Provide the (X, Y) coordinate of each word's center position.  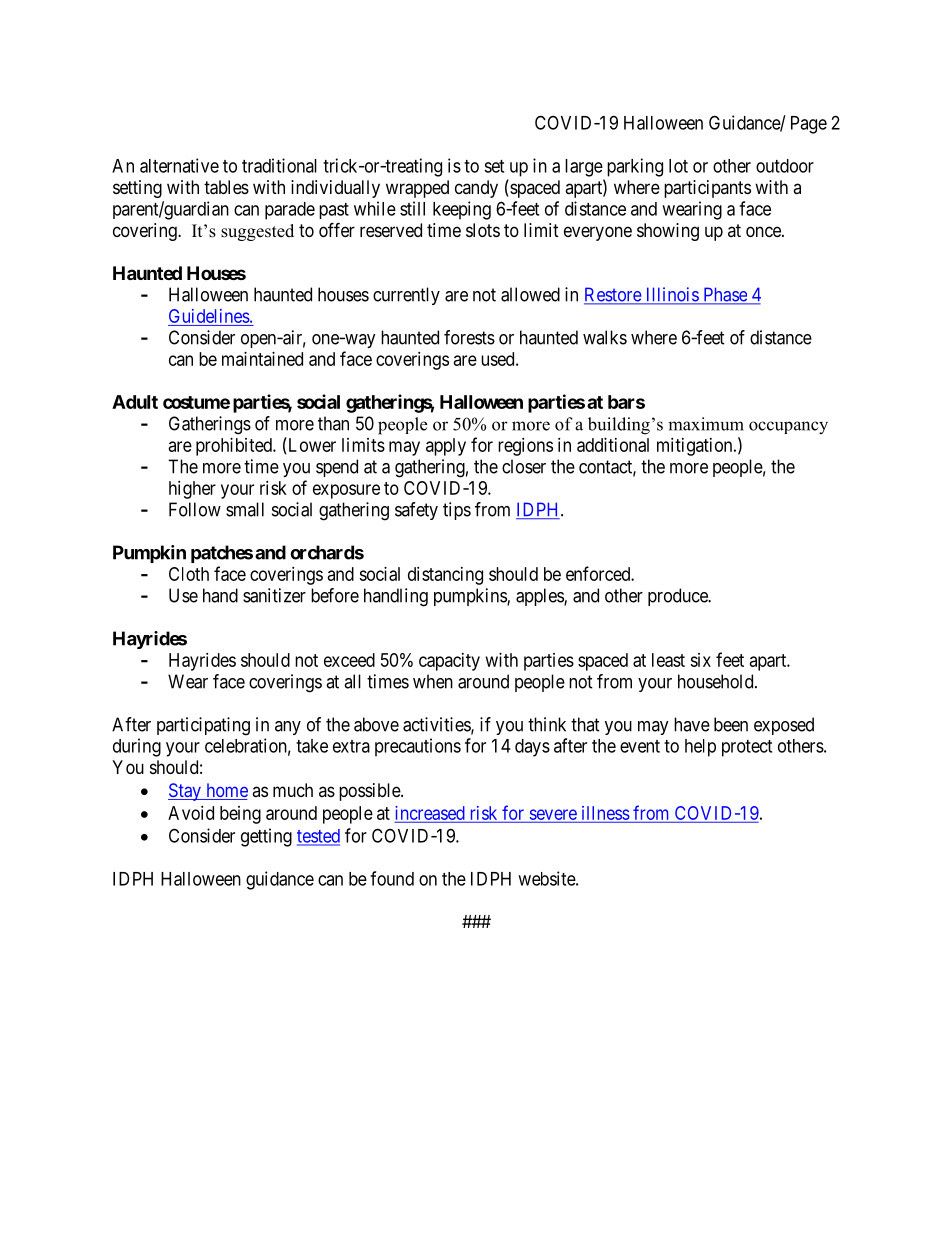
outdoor (785, 166)
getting (266, 837)
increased (430, 813)
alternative (179, 165)
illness (606, 813)
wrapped (417, 189)
